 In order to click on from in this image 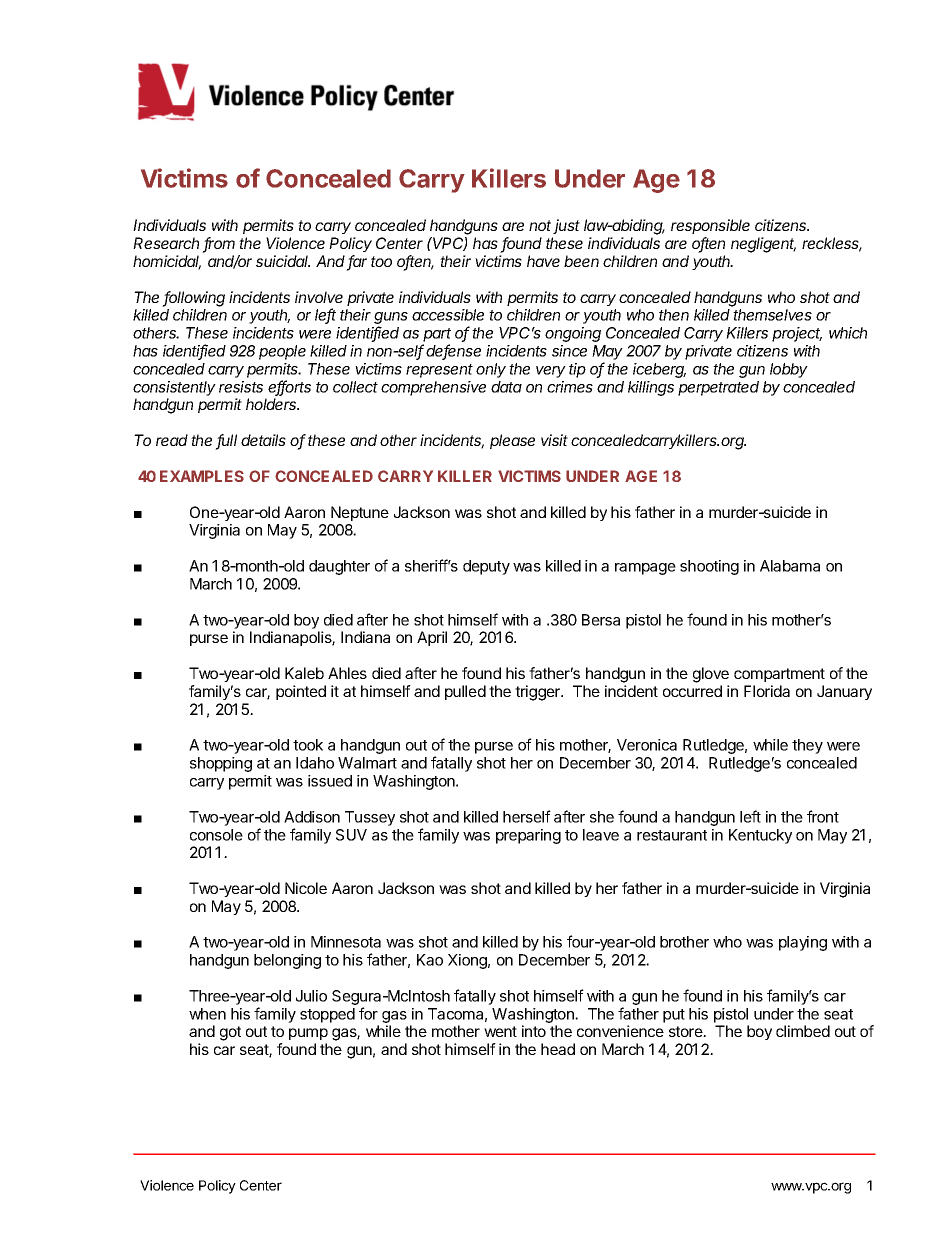, I will do `click(219, 244)`.
